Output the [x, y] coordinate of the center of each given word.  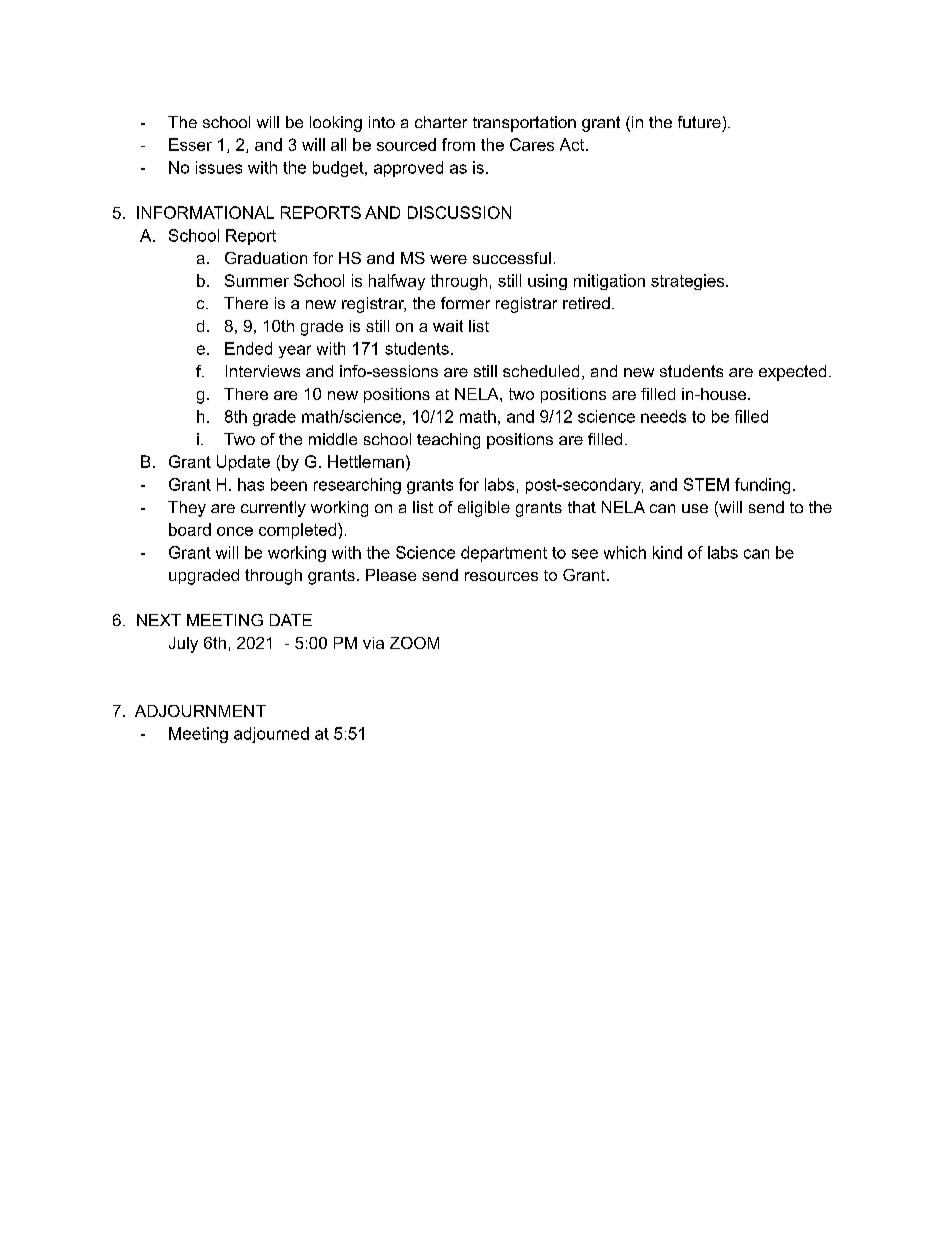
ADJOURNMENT [200, 711]
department [504, 554]
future [699, 122]
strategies [689, 282]
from [458, 144]
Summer [257, 280]
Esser [190, 144]
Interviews [263, 371]
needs [663, 416]
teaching [448, 441]
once [235, 531]
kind [667, 552]
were [448, 259]
